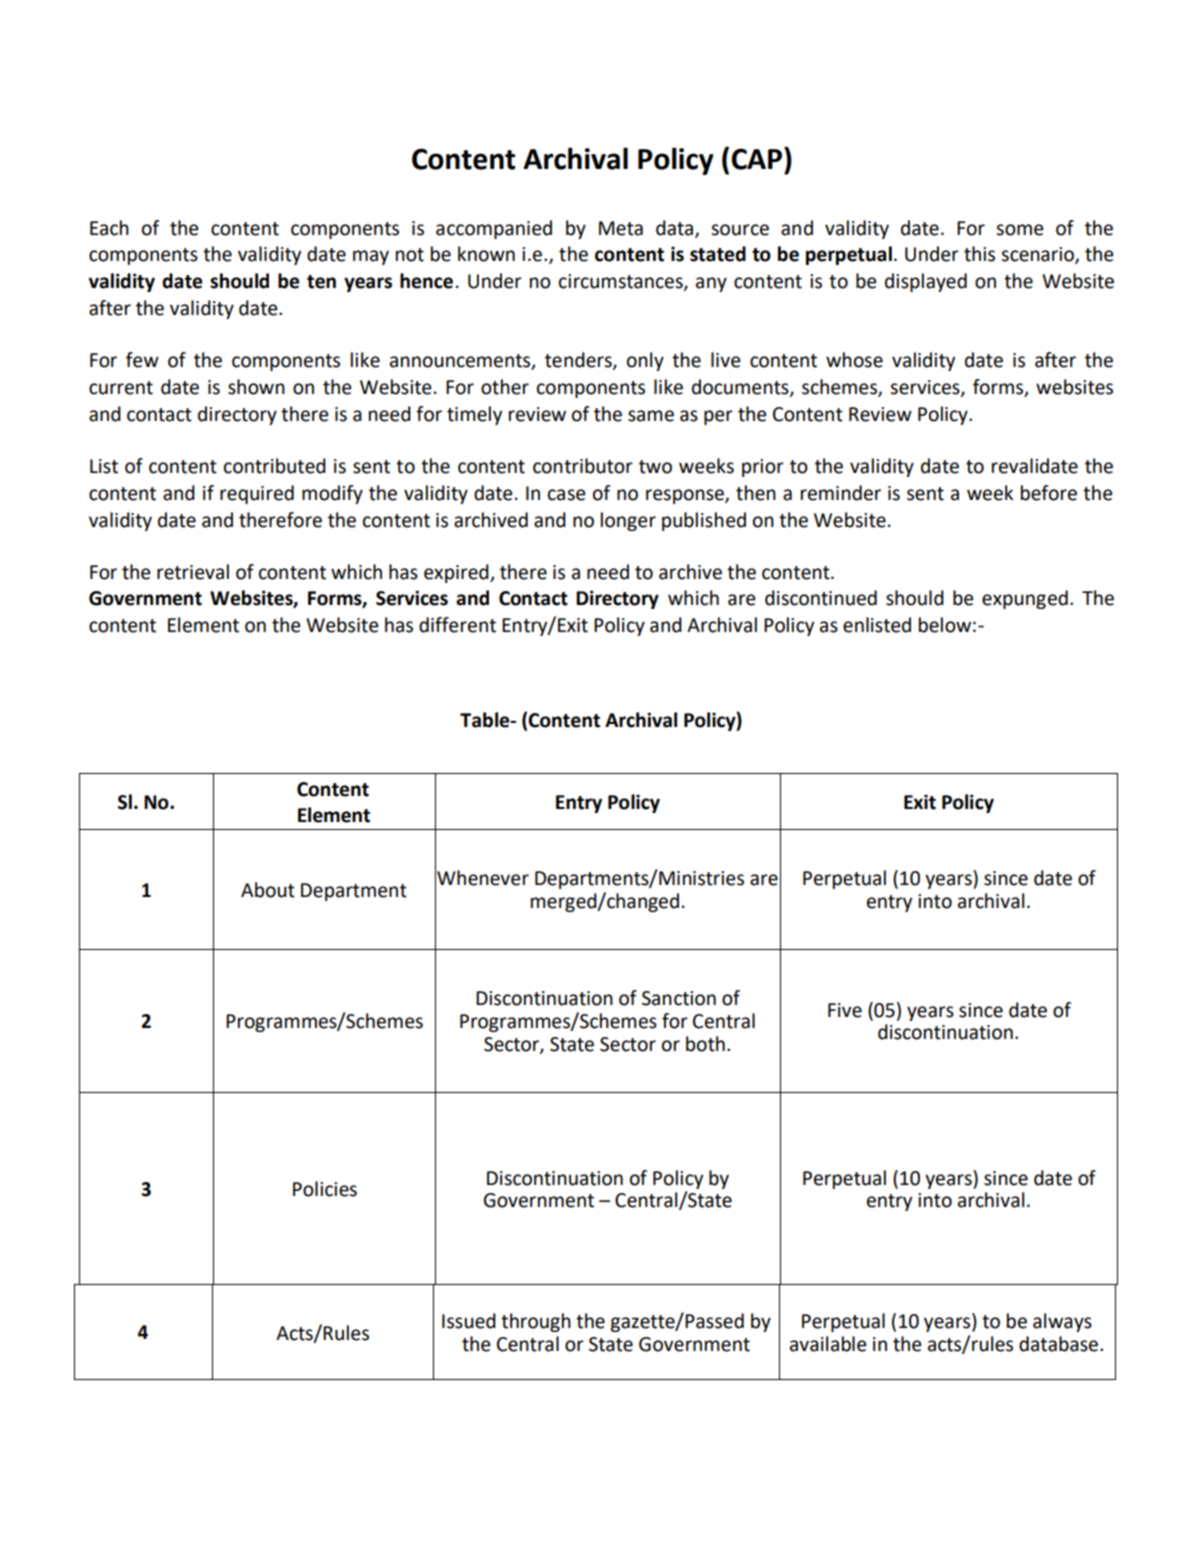 Image resolution: width=1203 pixels, height=1557 pixels. What do you see at coordinates (268, 890) in the image?
I see `About` at bounding box center [268, 890].
